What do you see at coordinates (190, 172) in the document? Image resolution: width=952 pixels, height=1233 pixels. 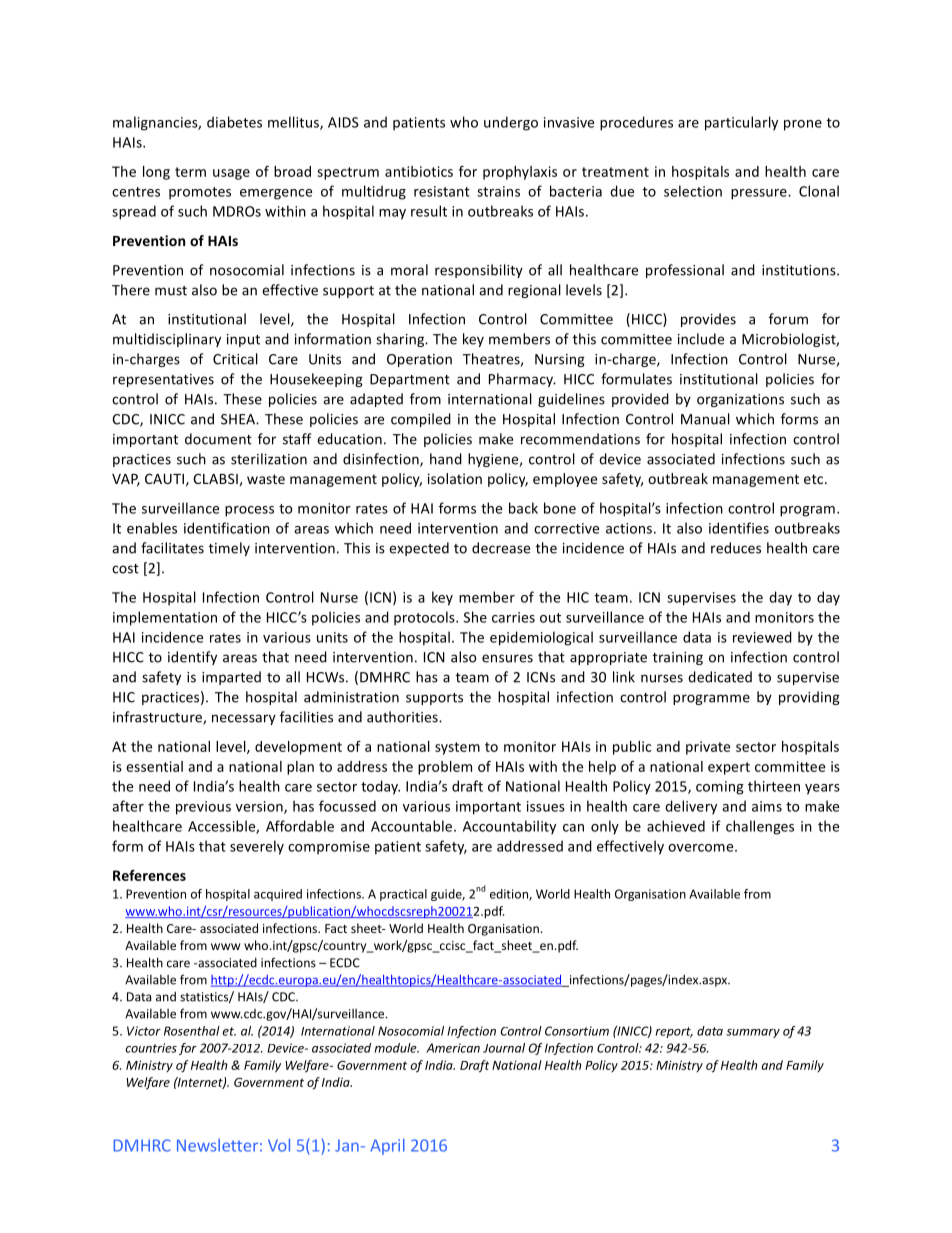 I see `term` at bounding box center [190, 172].
